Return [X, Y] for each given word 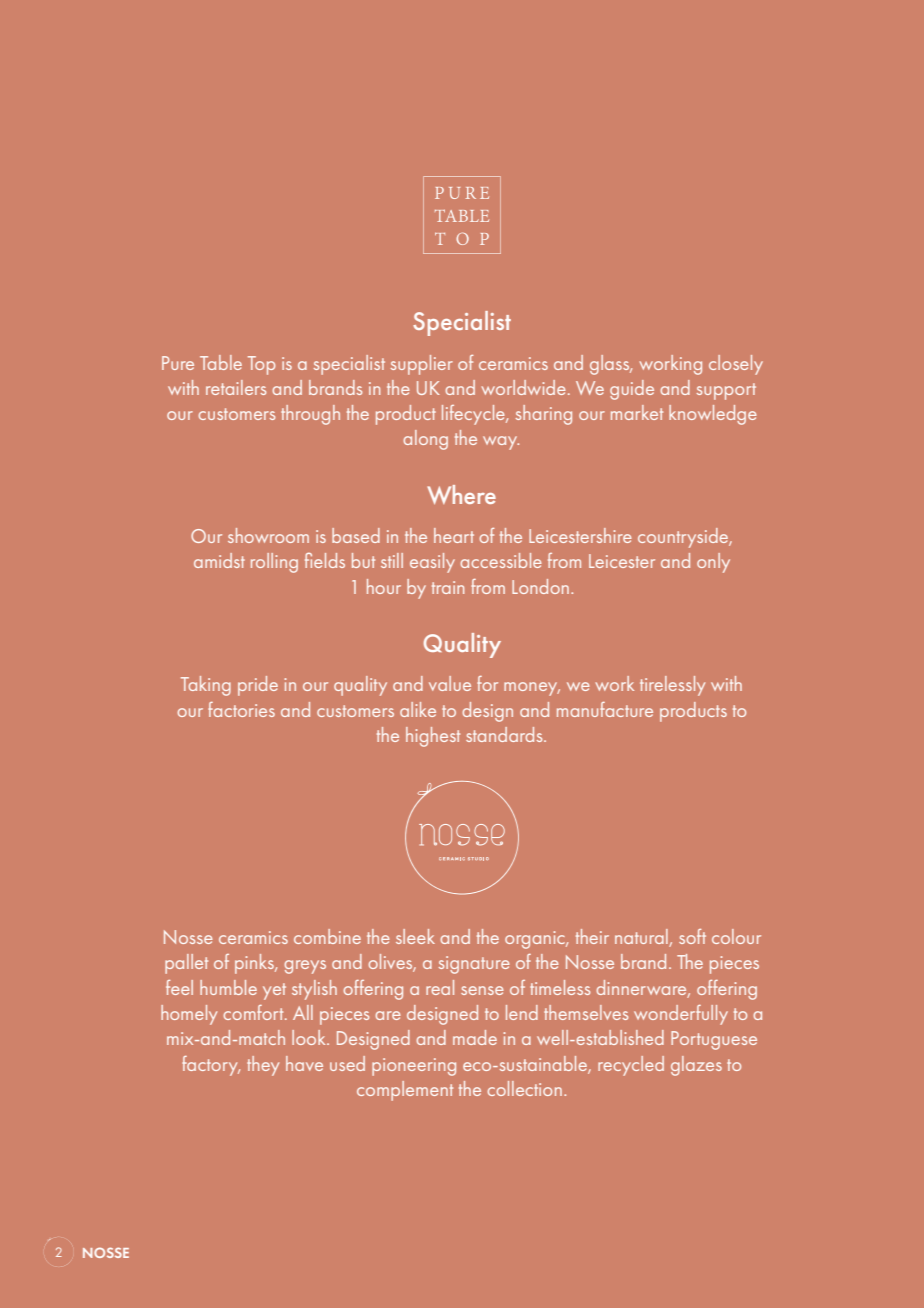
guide [632, 390]
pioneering [414, 1067]
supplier [422, 365]
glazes [696, 1066]
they [263, 1066]
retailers [236, 387]
